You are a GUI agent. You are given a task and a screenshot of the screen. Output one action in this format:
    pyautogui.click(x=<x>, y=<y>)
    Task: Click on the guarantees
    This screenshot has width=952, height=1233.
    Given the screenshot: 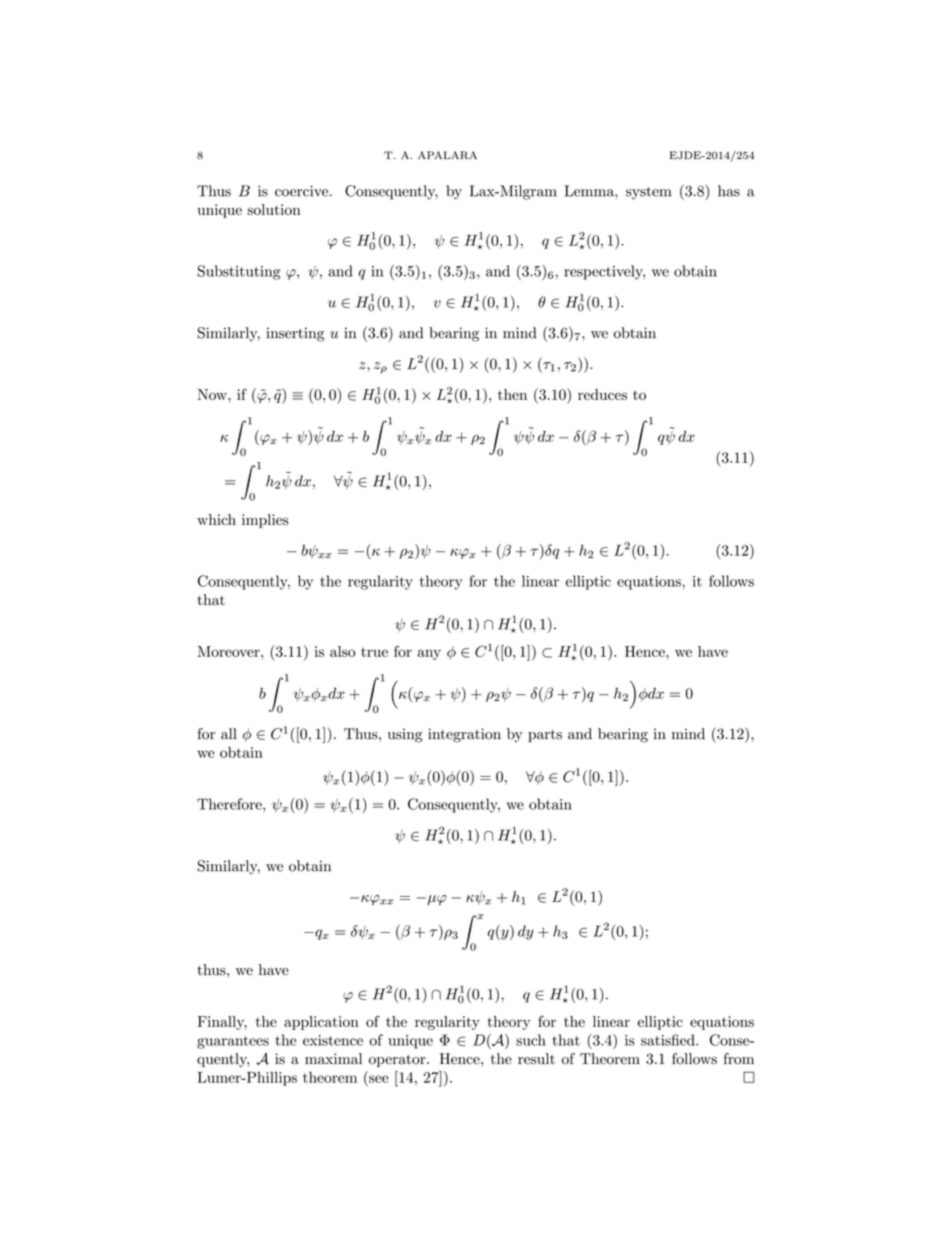 What is the action you would take?
    pyautogui.click(x=233, y=1042)
